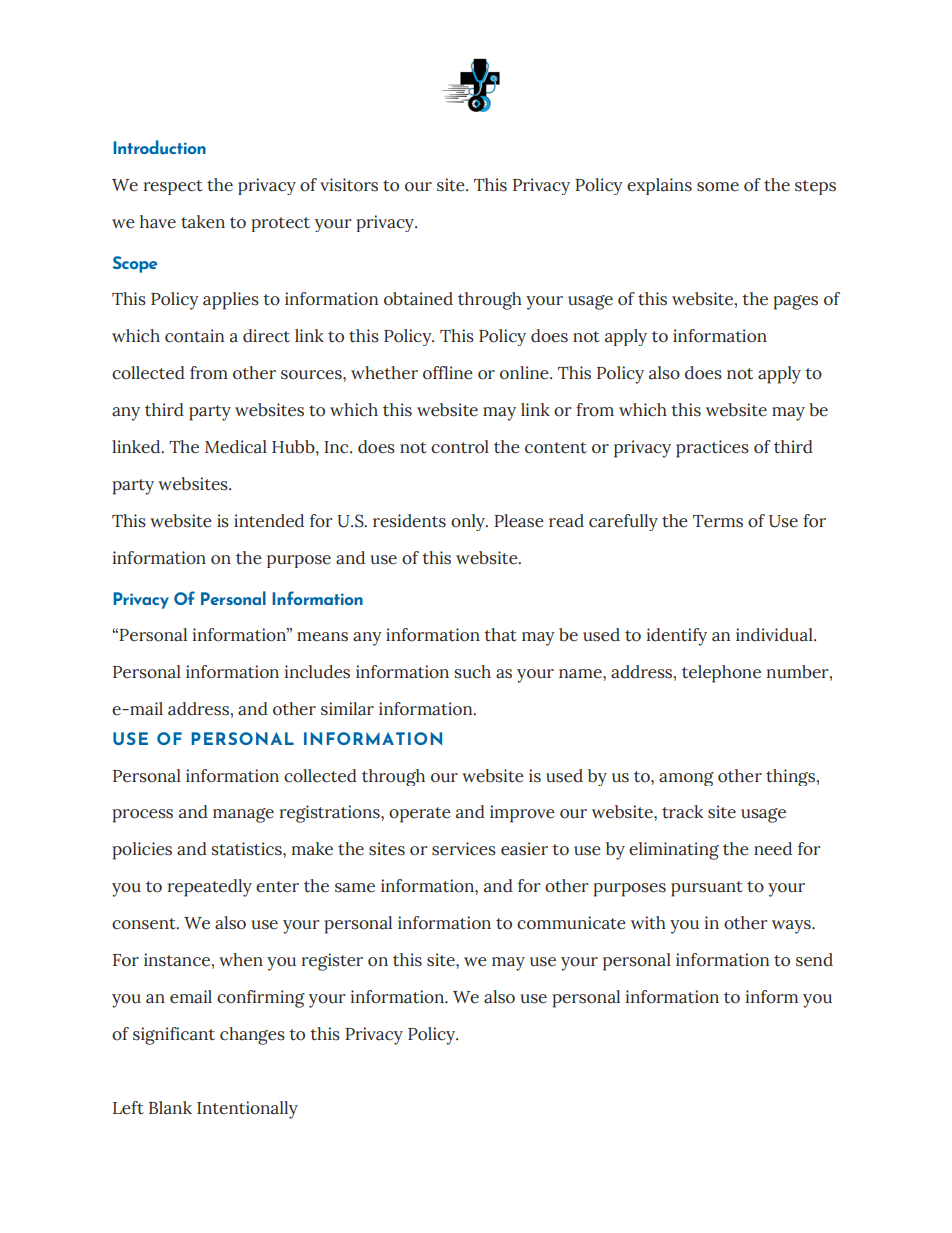 The image size is (952, 1233). I want to click on intended, so click(269, 521).
